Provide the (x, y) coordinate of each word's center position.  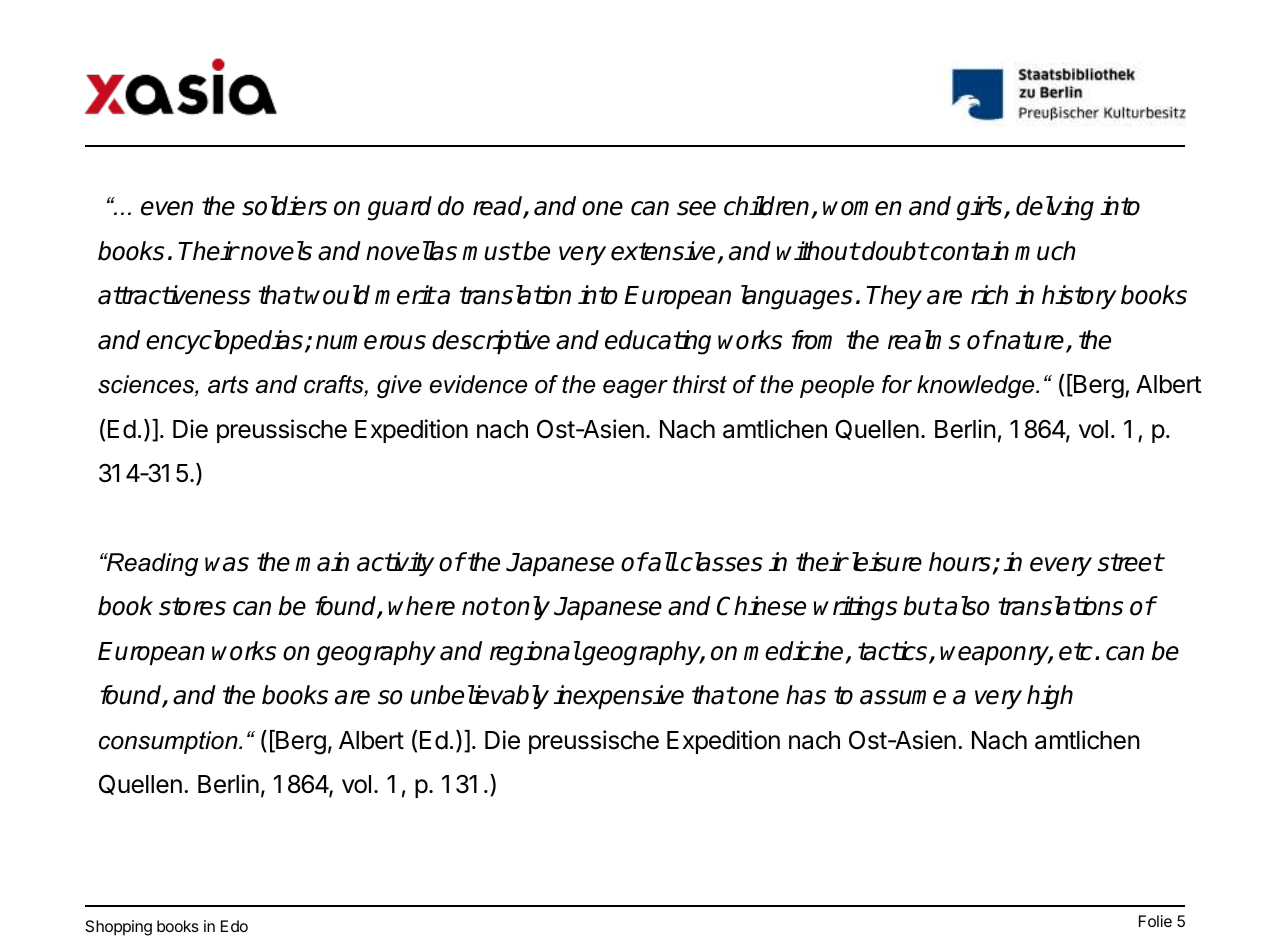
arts (228, 385)
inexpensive (619, 697)
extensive (663, 251)
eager (635, 389)
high (1050, 697)
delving (1055, 208)
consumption (169, 742)
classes (722, 562)
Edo (234, 926)
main (322, 562)
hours (960, 562)
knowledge (977, 386)
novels (275, 251)
